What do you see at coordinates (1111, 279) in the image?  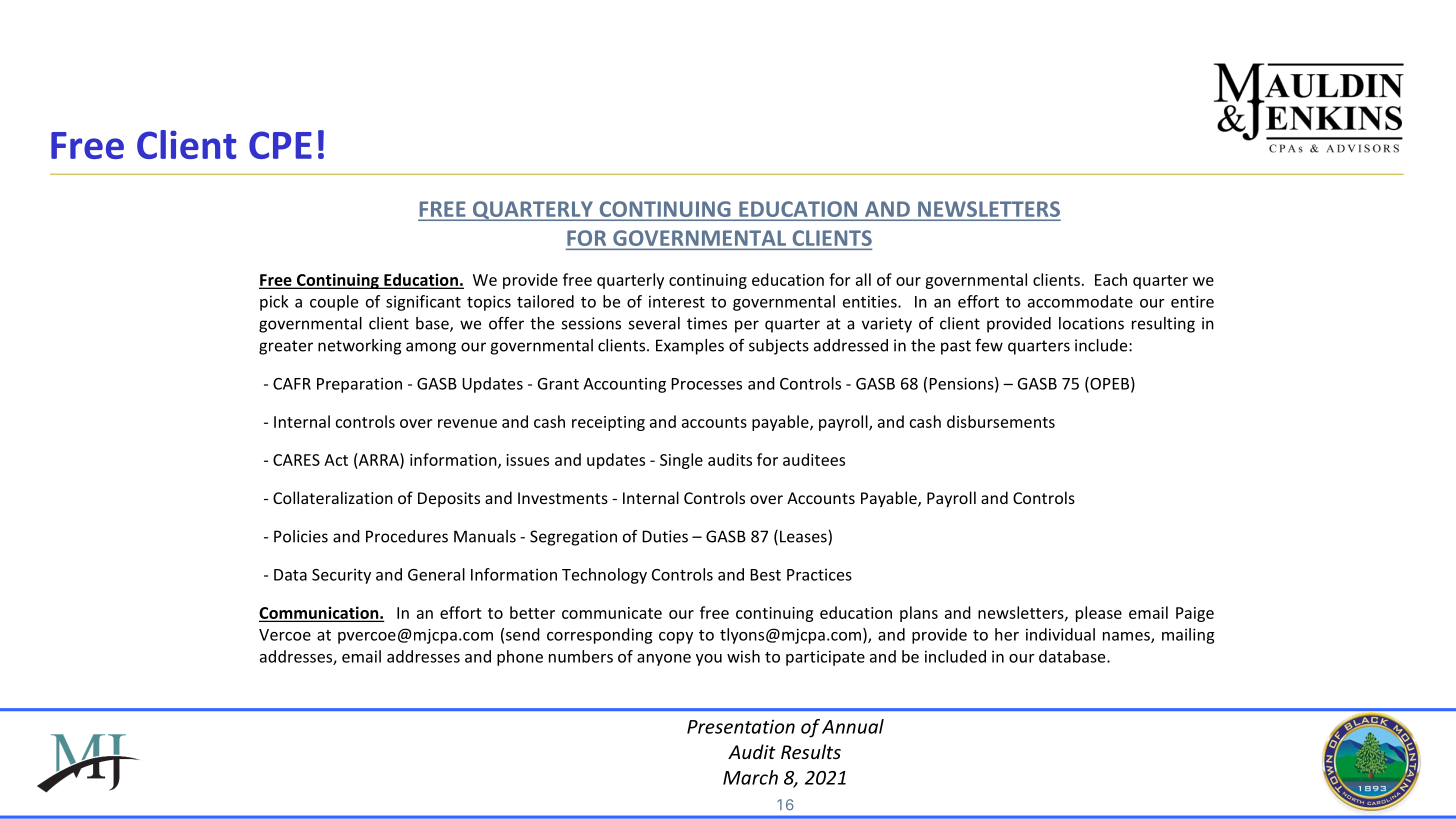 I see `Each` at bounding box center [1111, 279].
